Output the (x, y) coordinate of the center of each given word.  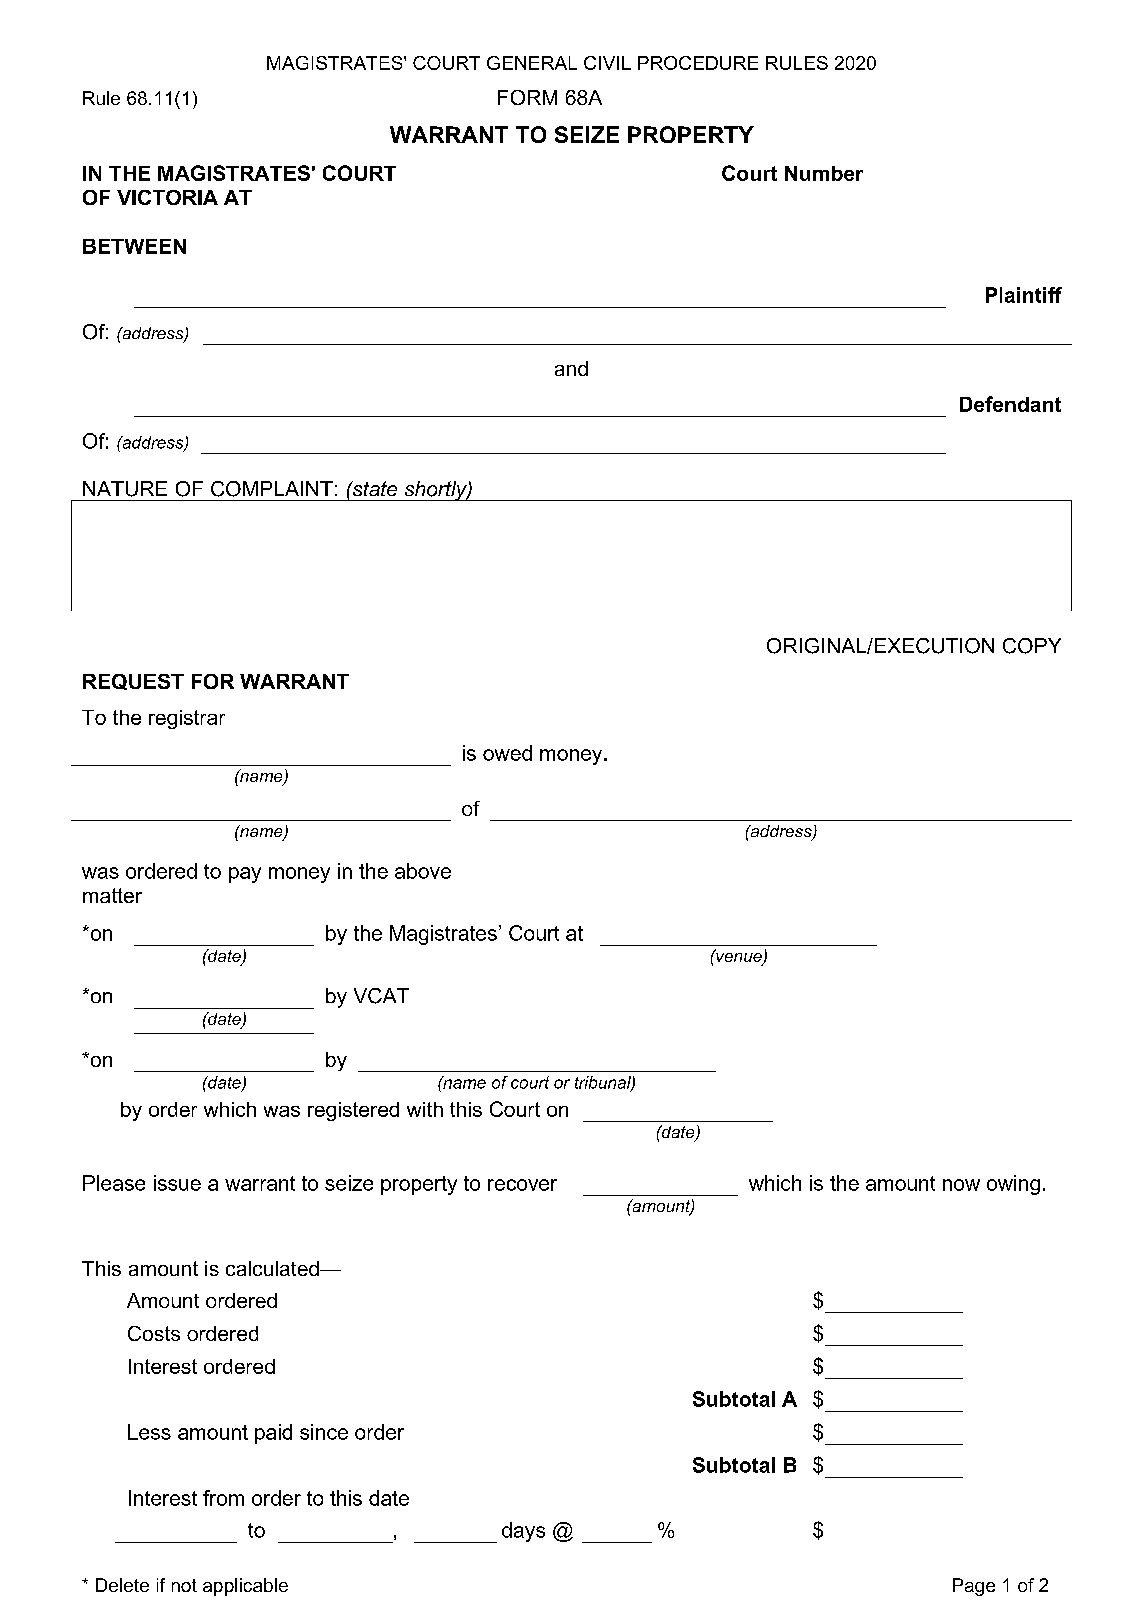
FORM (527, 97)
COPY (1032, 646)
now (961, 1185)
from (223, 1498)
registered (353, 1111)
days (523, 1532)
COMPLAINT (272, 489)
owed (507, 753)
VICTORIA (167, 197)
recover (522, 1185)
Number (824, 173)
